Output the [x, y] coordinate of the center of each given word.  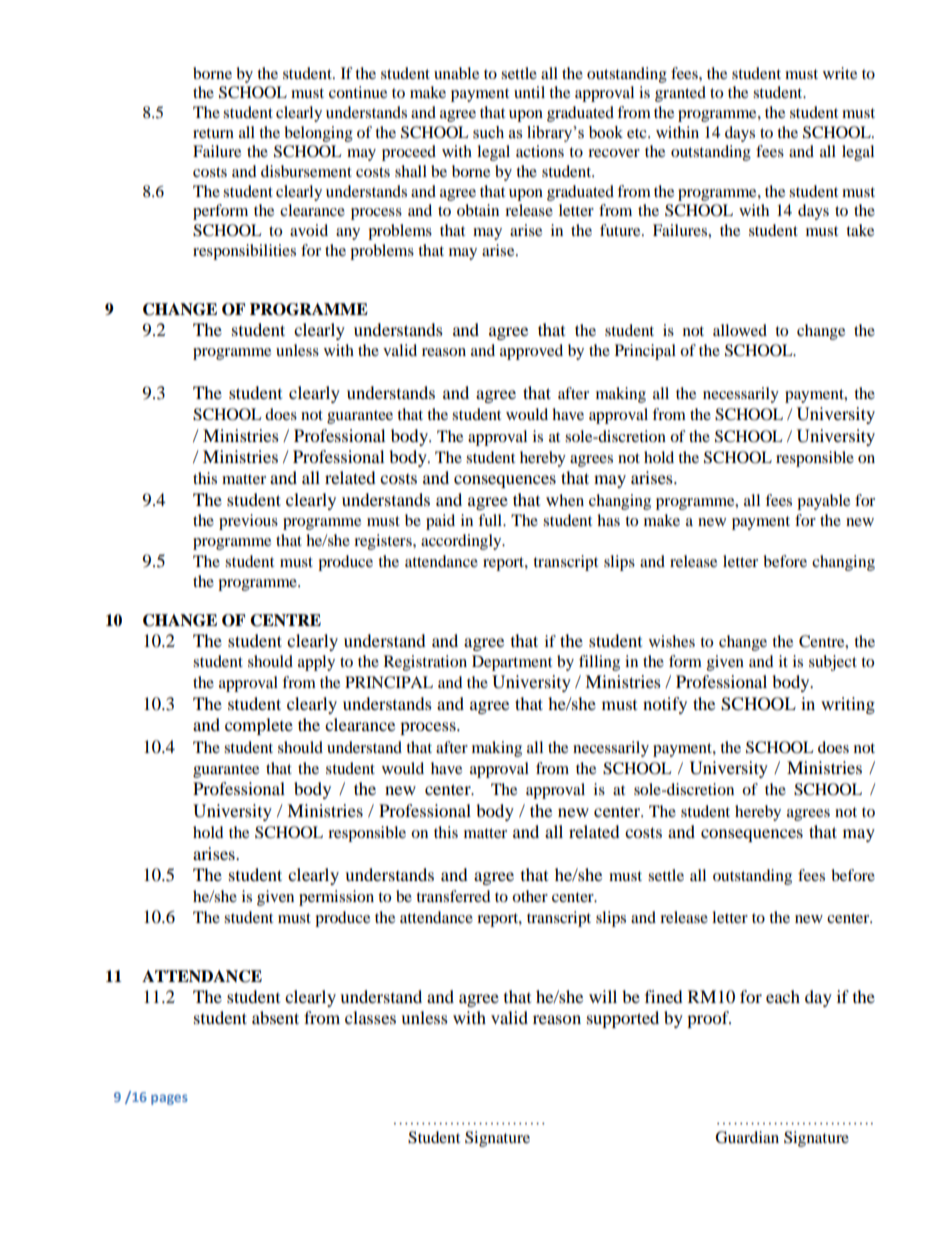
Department [512, 663]
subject [833, 663]
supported [623, 1019]
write [840, 73]
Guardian [747, 1137]
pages [169, 1099]
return [213, 133]
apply [316, 663]
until [529, 92]
